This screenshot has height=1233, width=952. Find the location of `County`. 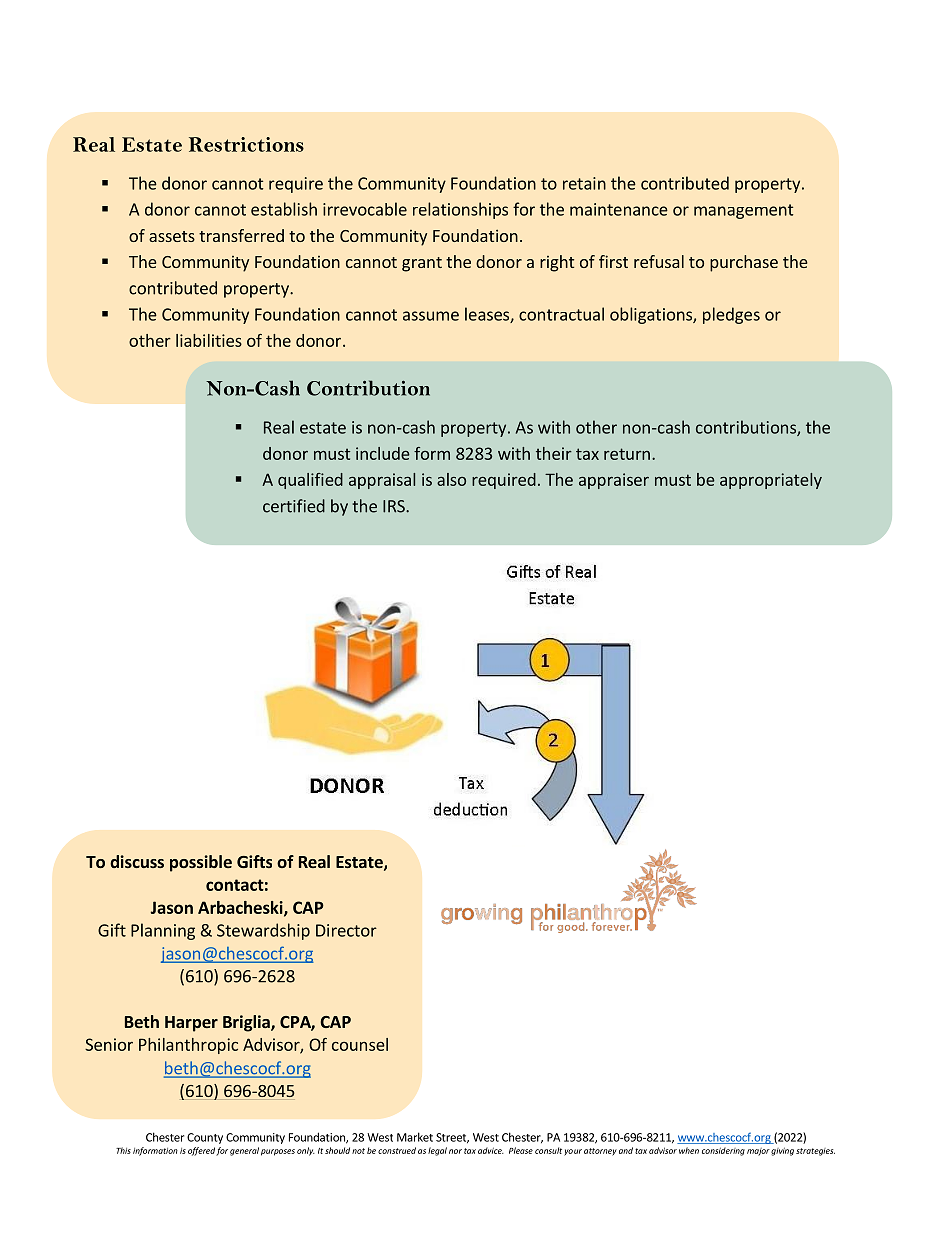

County is located at coordinates (205, 1138).
